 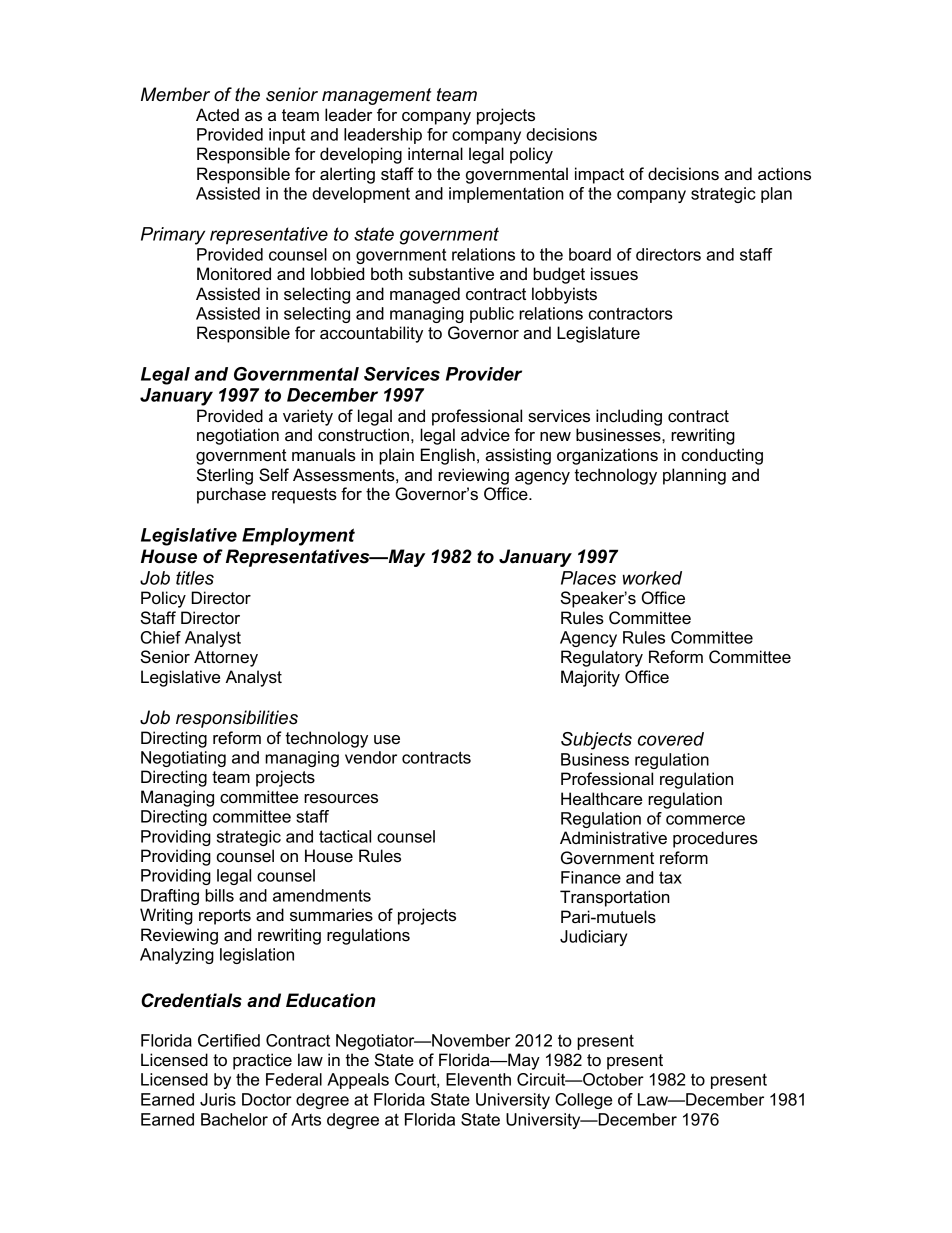 I want to click on Acted, so click(x=217, y=115).
